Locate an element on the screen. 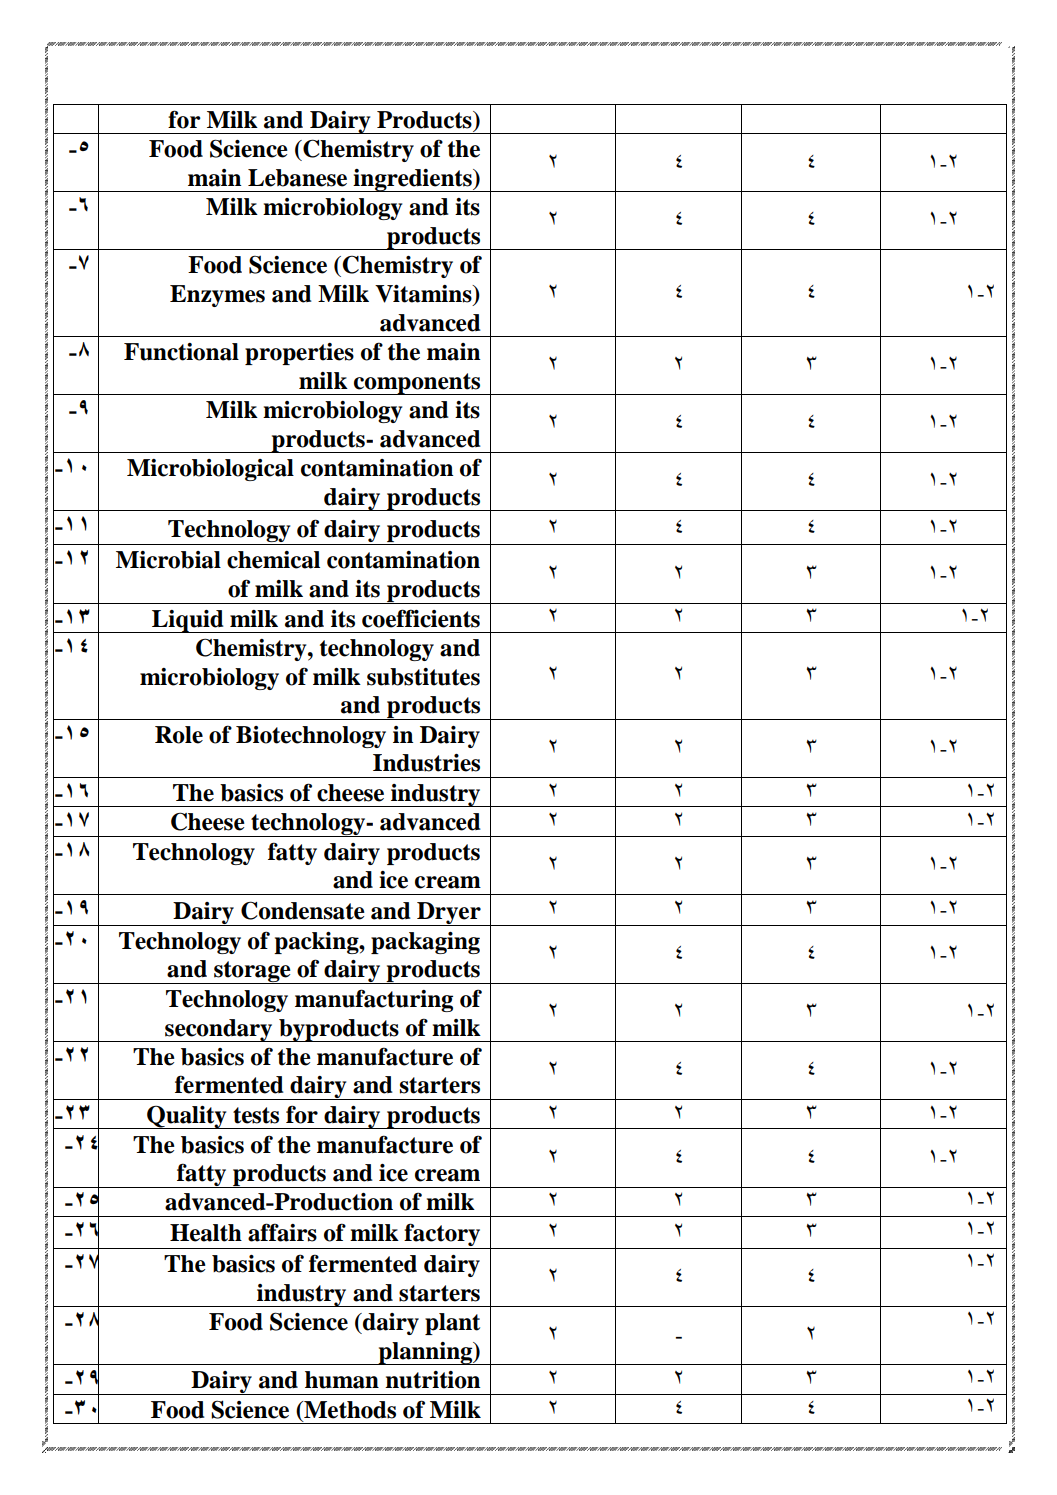 The height and width of the screenshot is (1495, 1057). Lebanese is located at coordinates (297, 178).
